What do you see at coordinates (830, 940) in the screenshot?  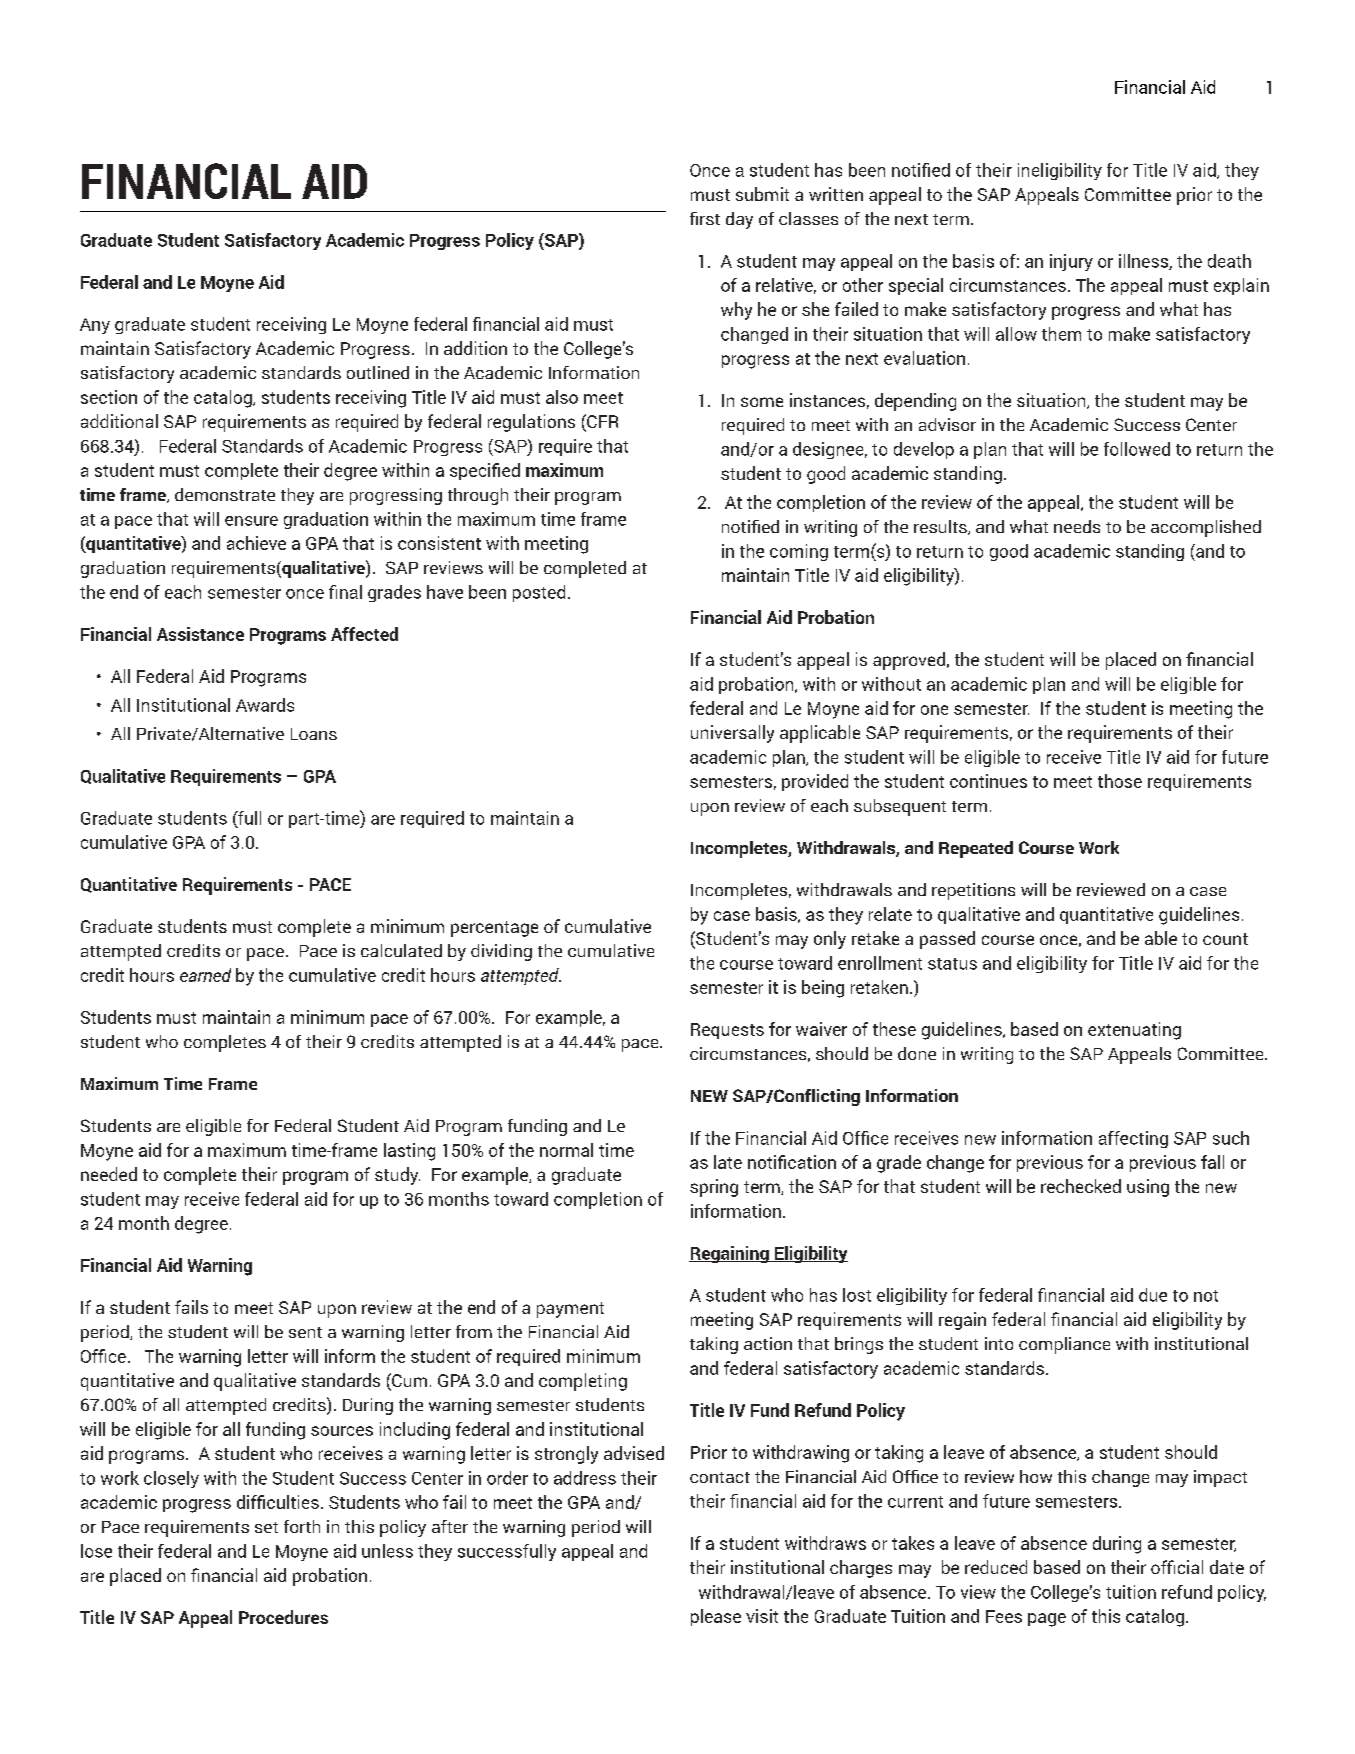 I see `only` at bounding box center [830, 940].
